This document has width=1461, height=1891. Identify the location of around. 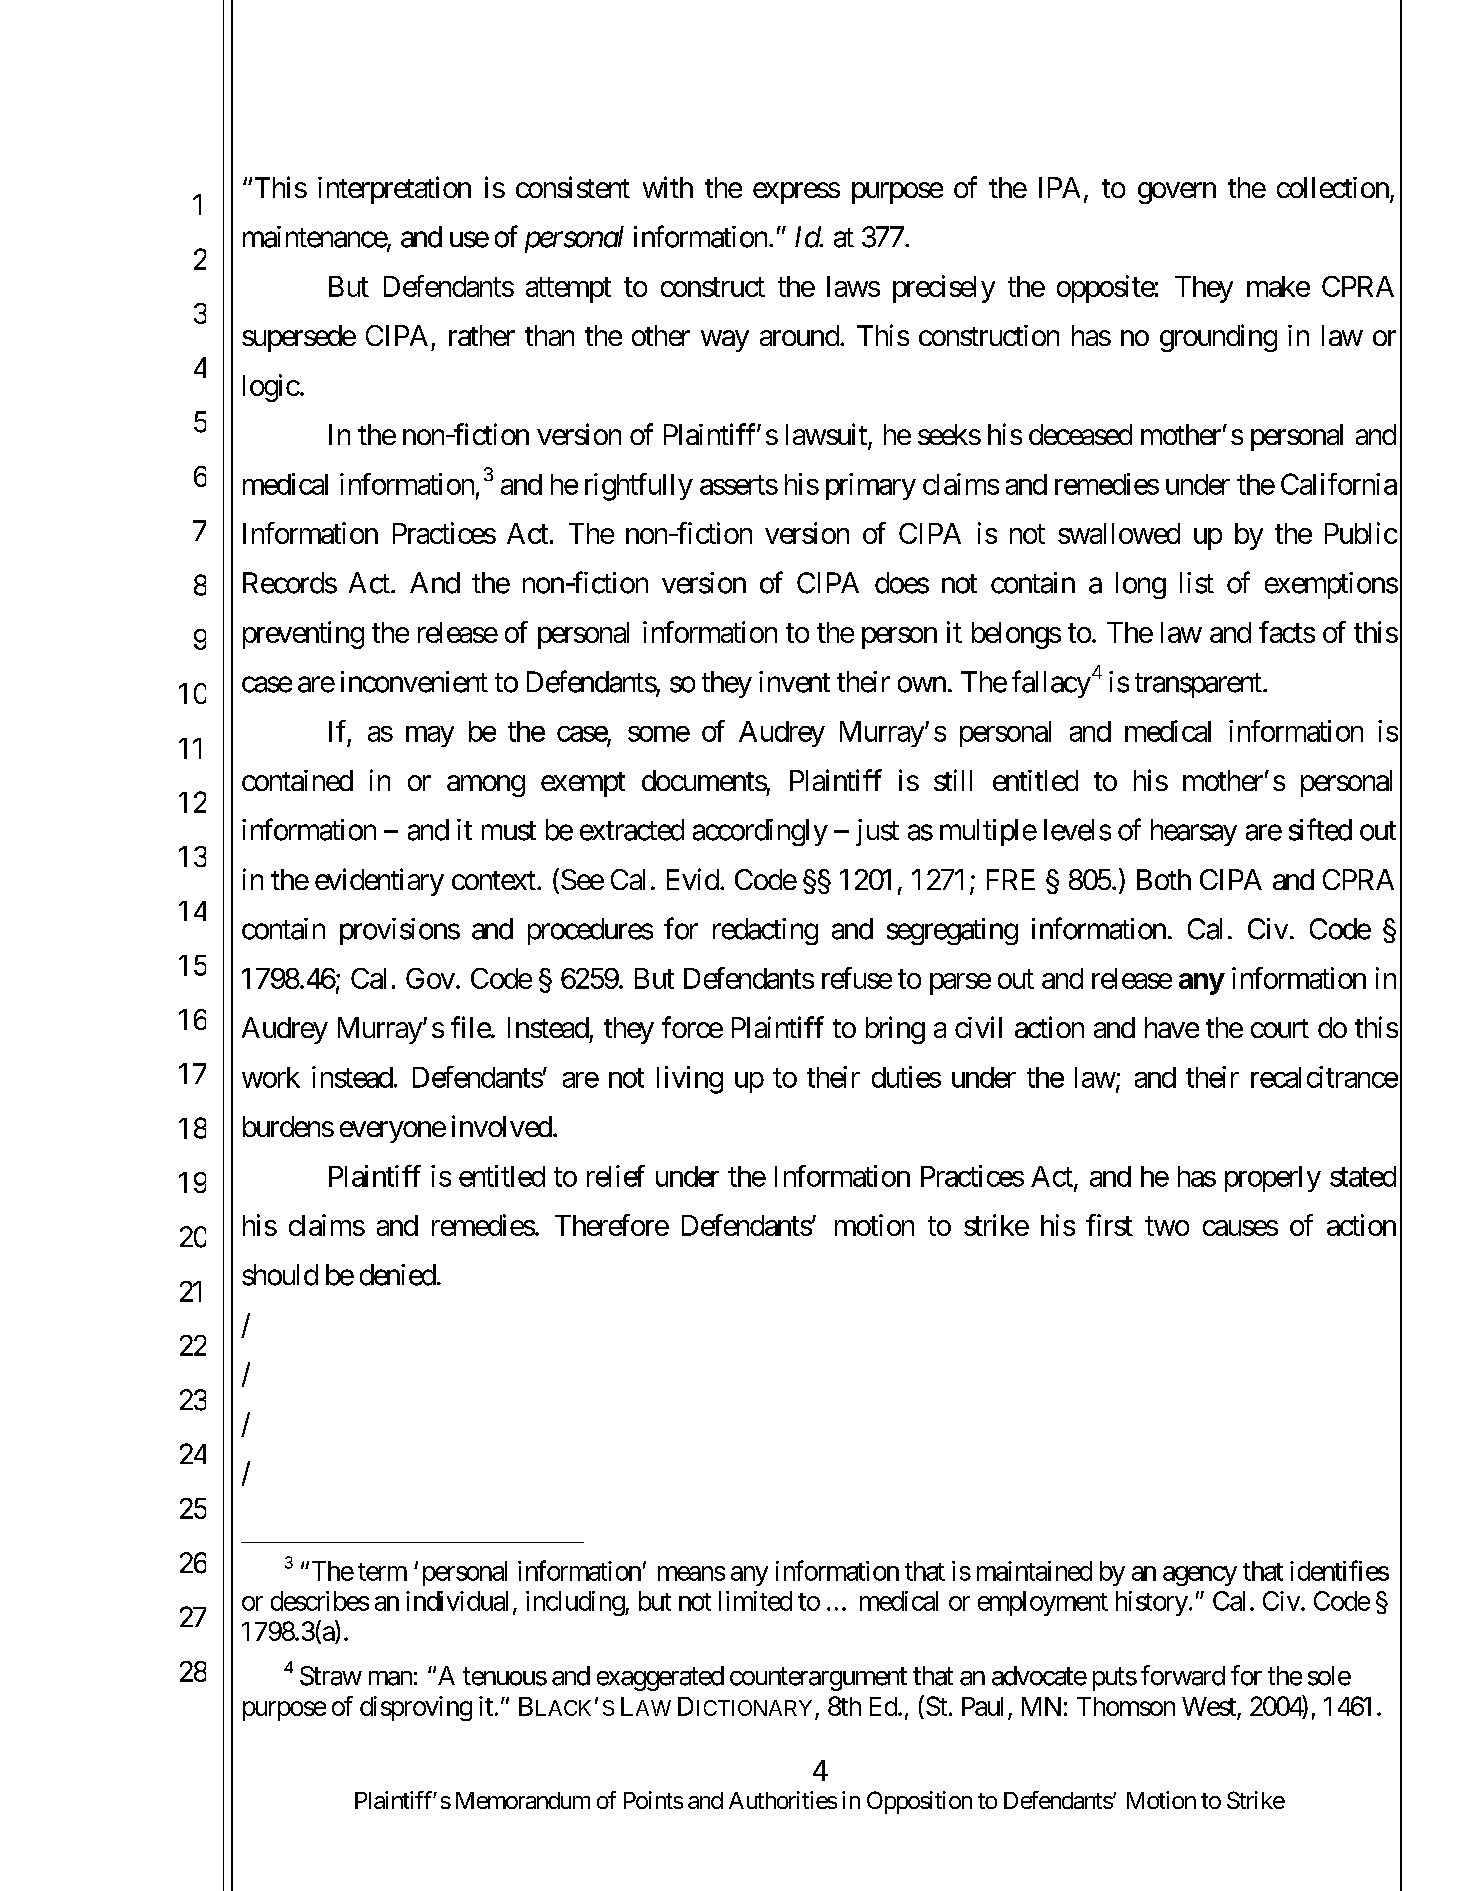
(799, 335).
